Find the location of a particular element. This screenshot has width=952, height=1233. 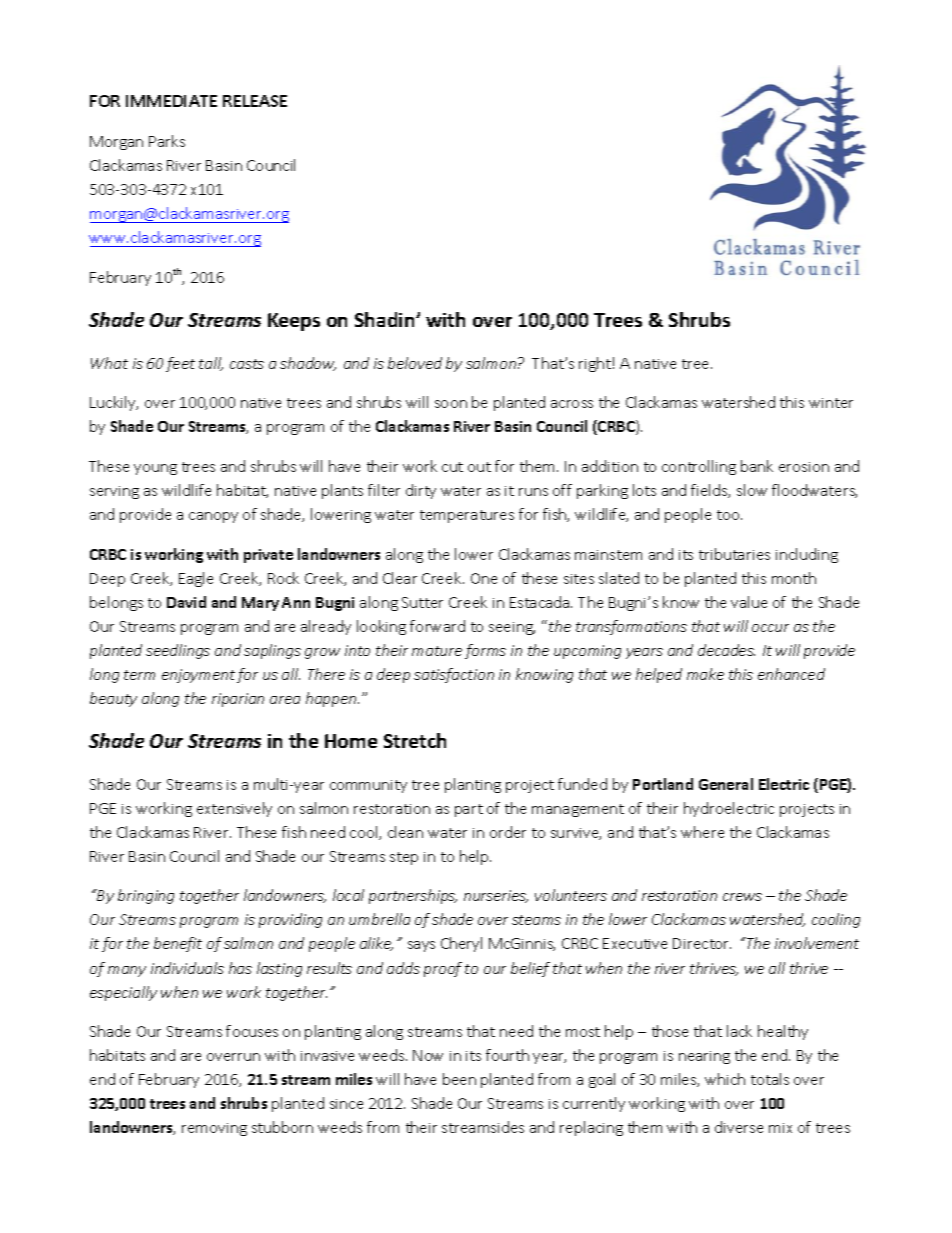

young is located at coordinates (155, 469).
